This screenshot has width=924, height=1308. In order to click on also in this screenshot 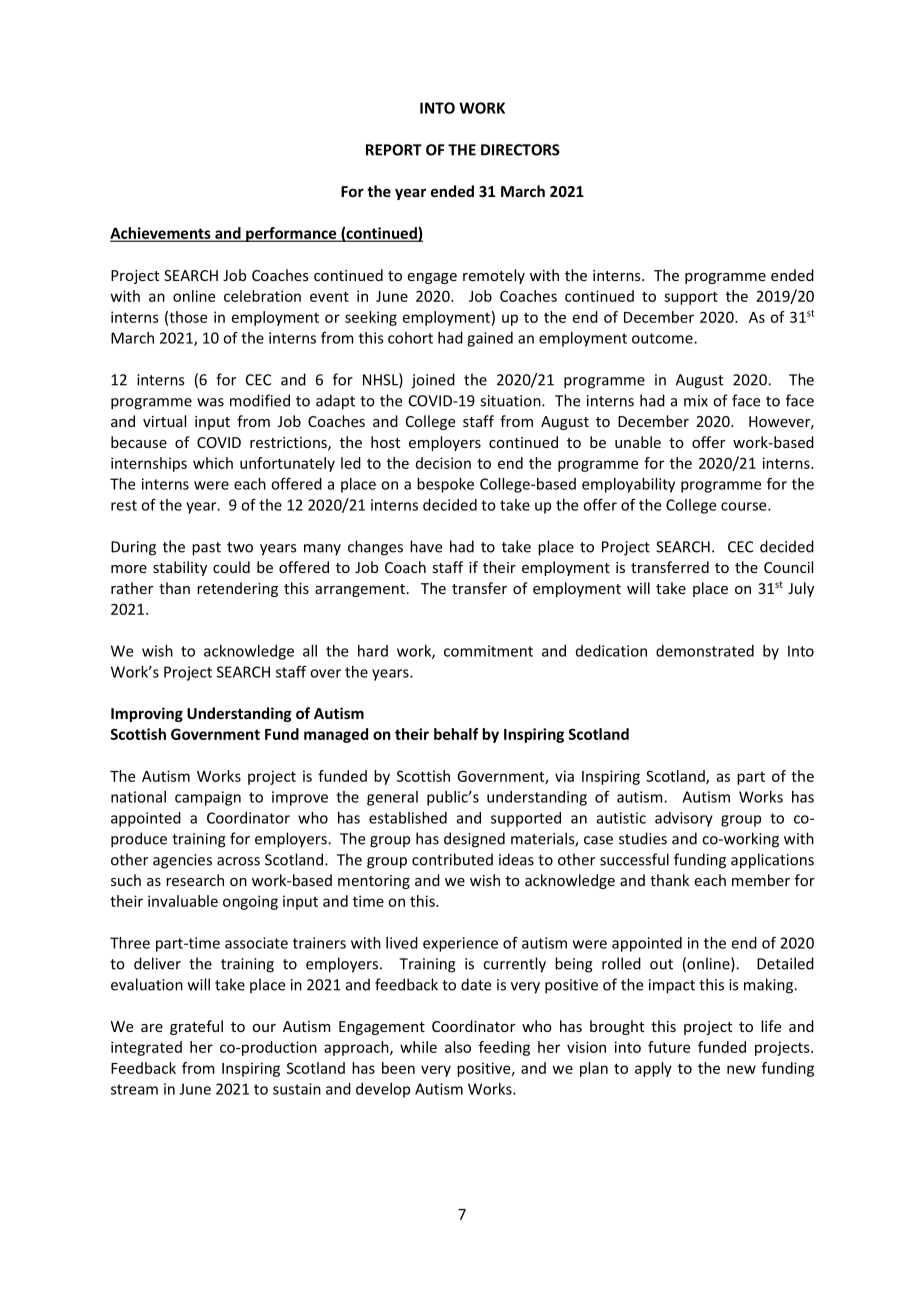, I will do `click(458, 1047)`.
